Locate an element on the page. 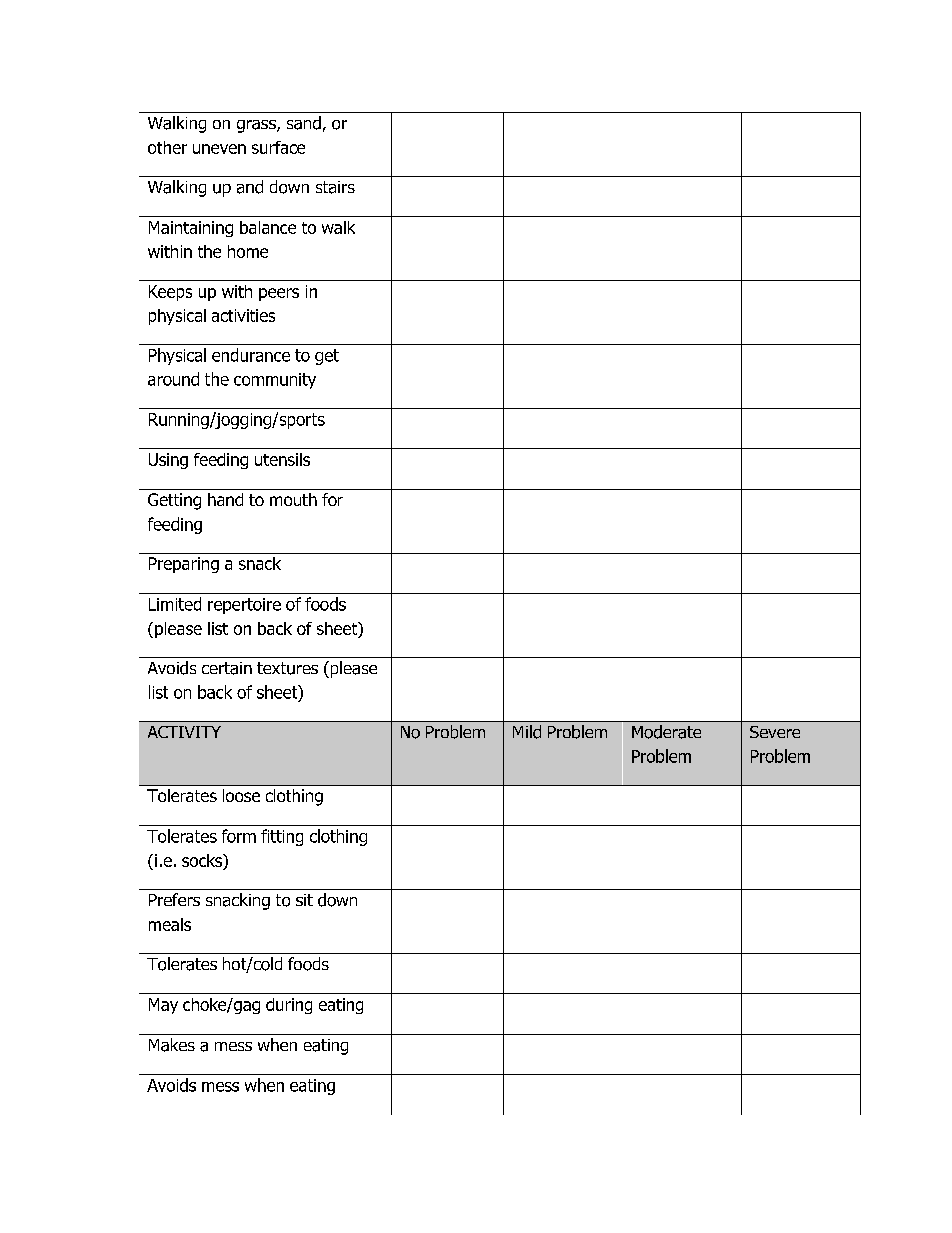  Mild is located at coordinates (527, 732).
